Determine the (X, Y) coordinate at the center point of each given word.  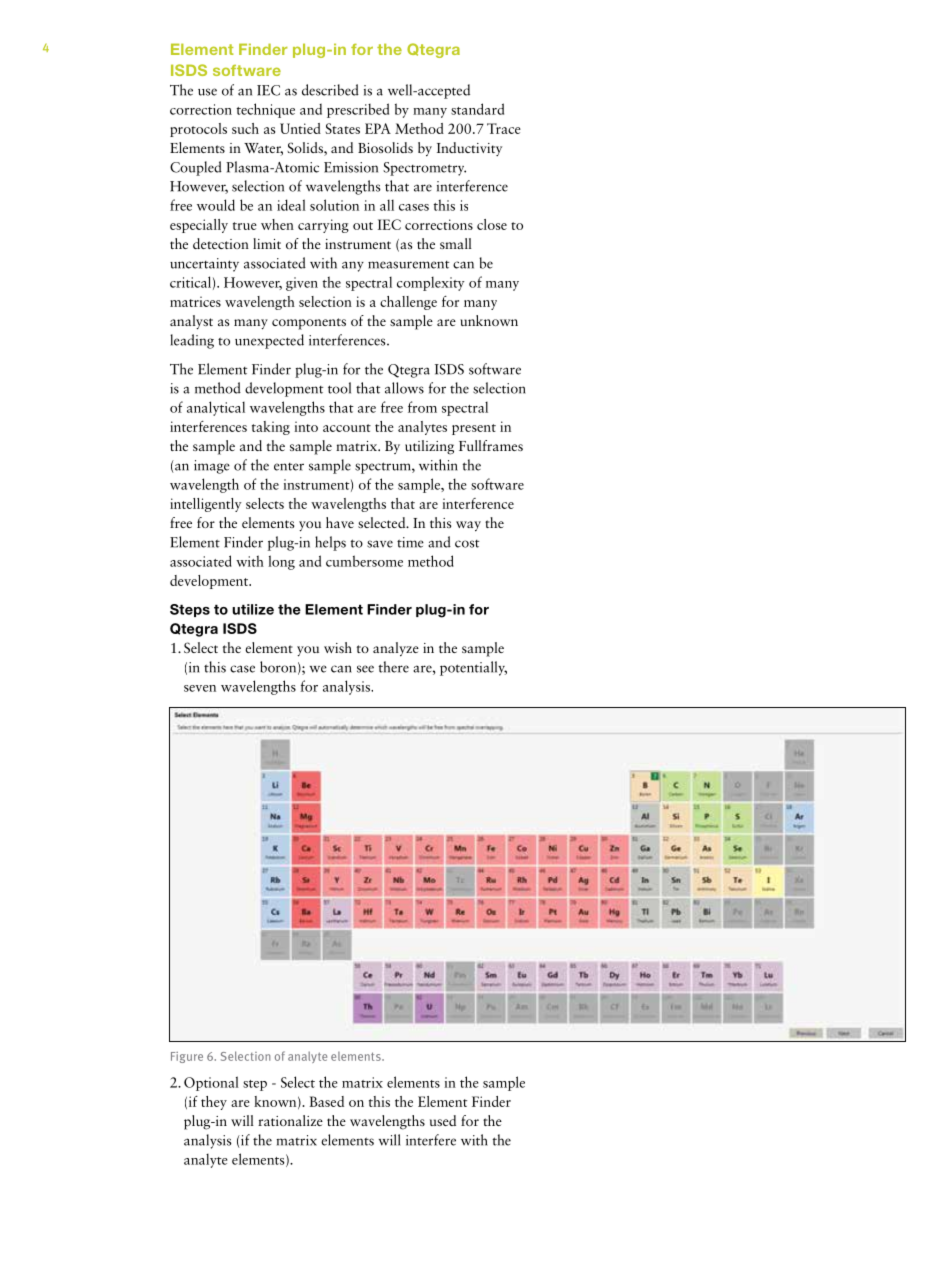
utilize (253, 609)
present (474, 429)
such (245, 128)
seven (200, 688)
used (443, 1120)
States (343, 128)
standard (477, 109)
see (365, 669)
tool (339, 388)
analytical (216, 408)
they (214, 1103)
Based (326, 1101)
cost (467, 544)
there (393, 667)
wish (338, 647)
